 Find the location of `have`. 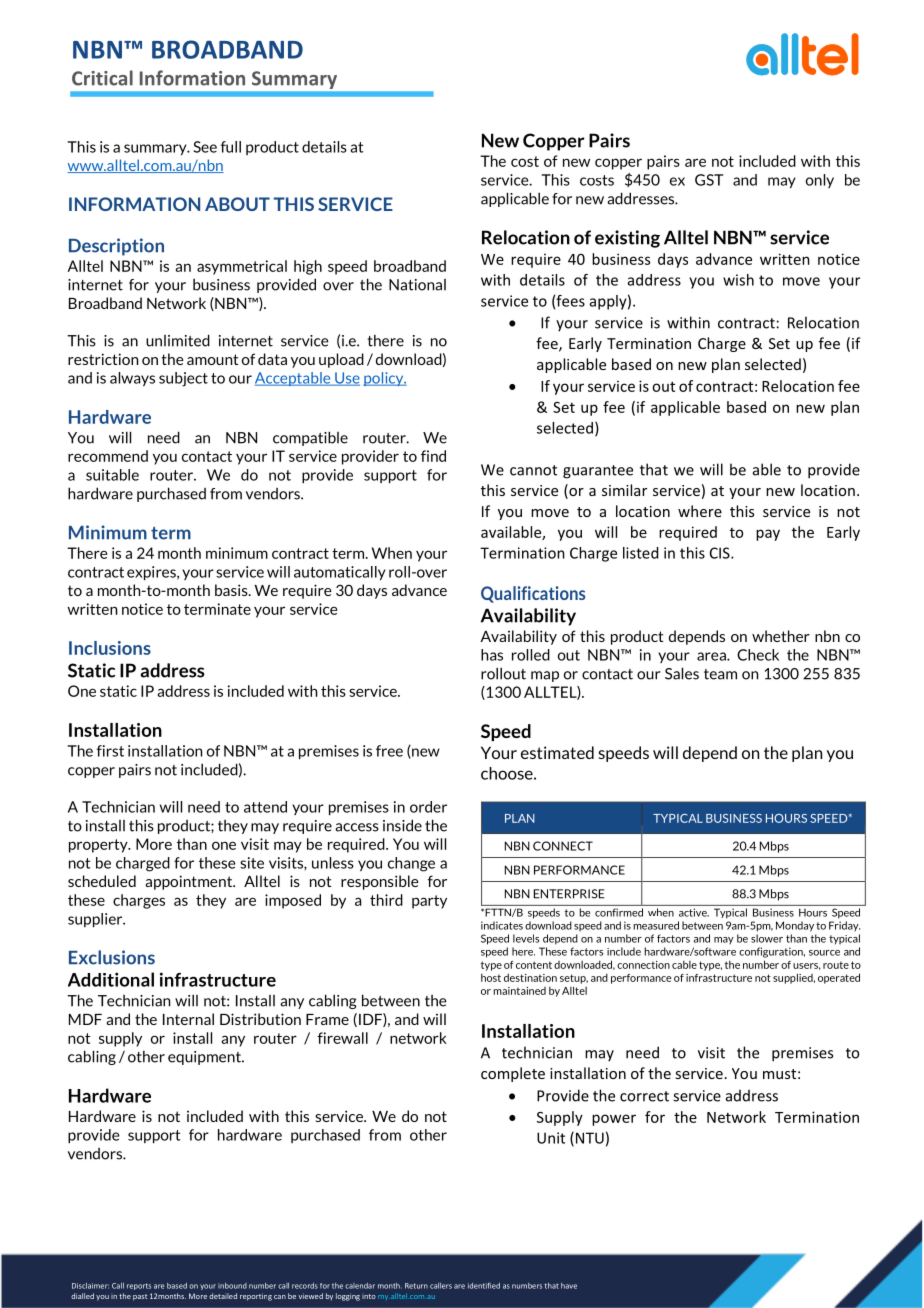

have is located at coordinates (569, 1286).
